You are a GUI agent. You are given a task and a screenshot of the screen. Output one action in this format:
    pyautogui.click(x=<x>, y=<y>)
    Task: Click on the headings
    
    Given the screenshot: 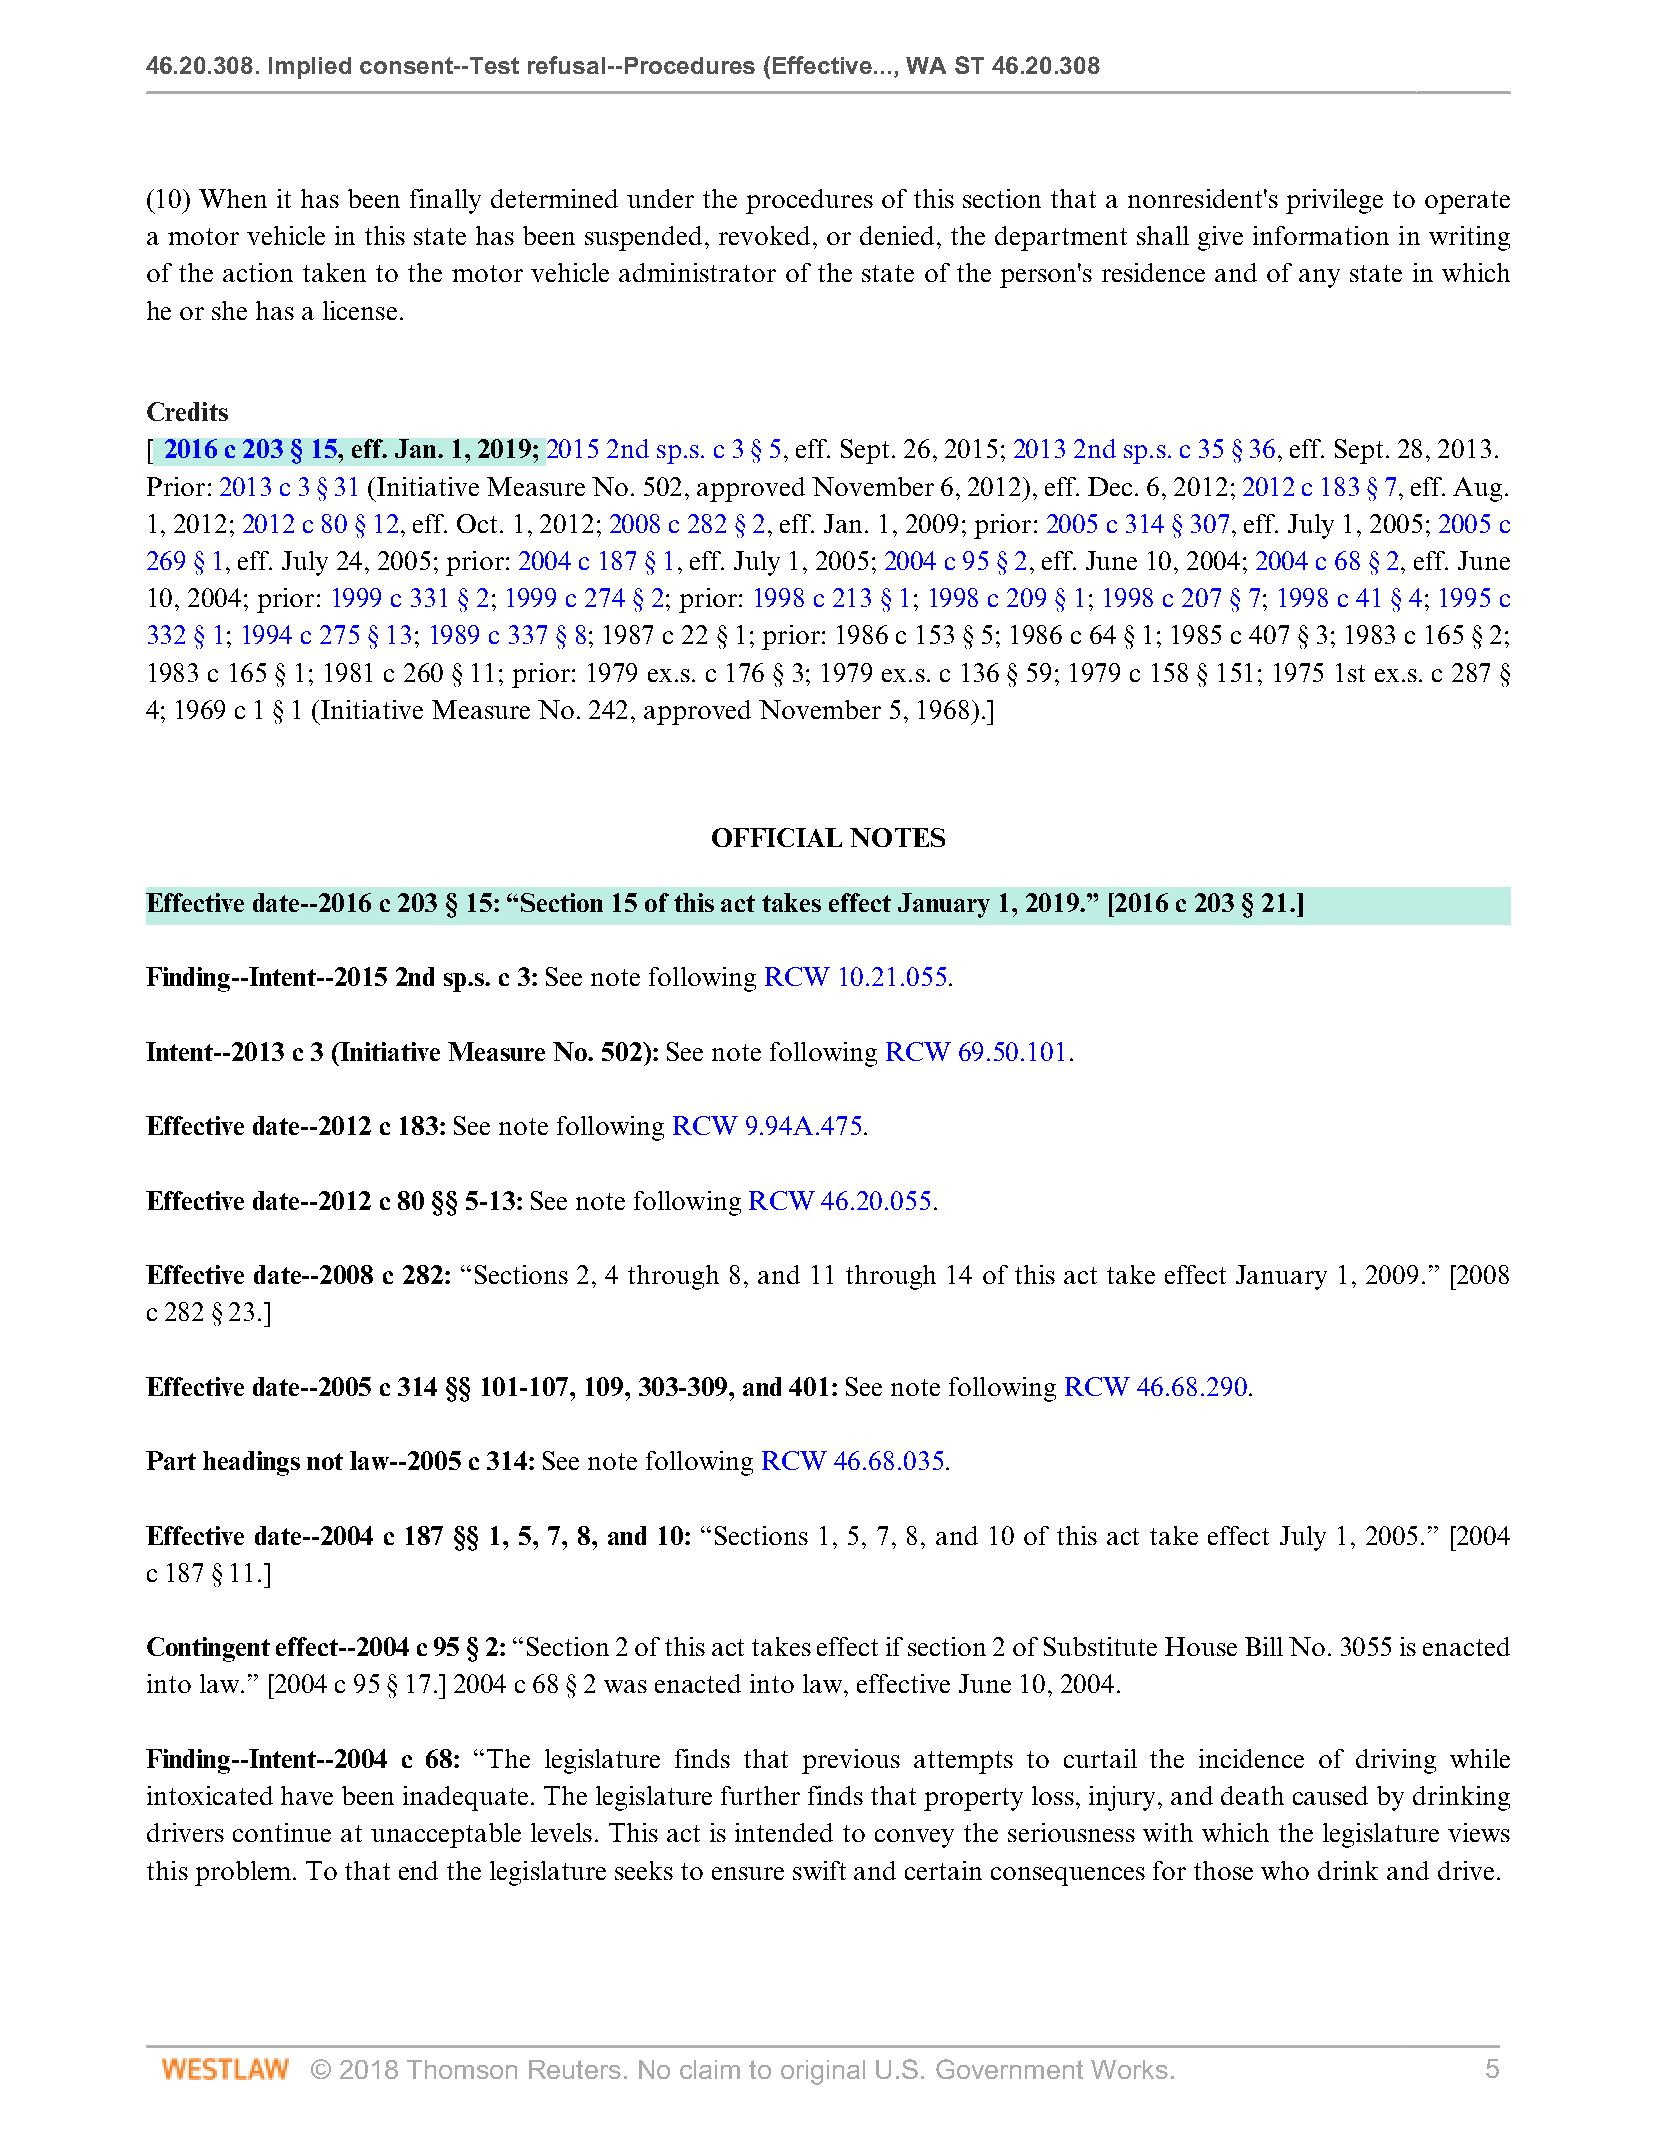 What is the action you would take?
    pyautogui.click(x=251, y=1463)
